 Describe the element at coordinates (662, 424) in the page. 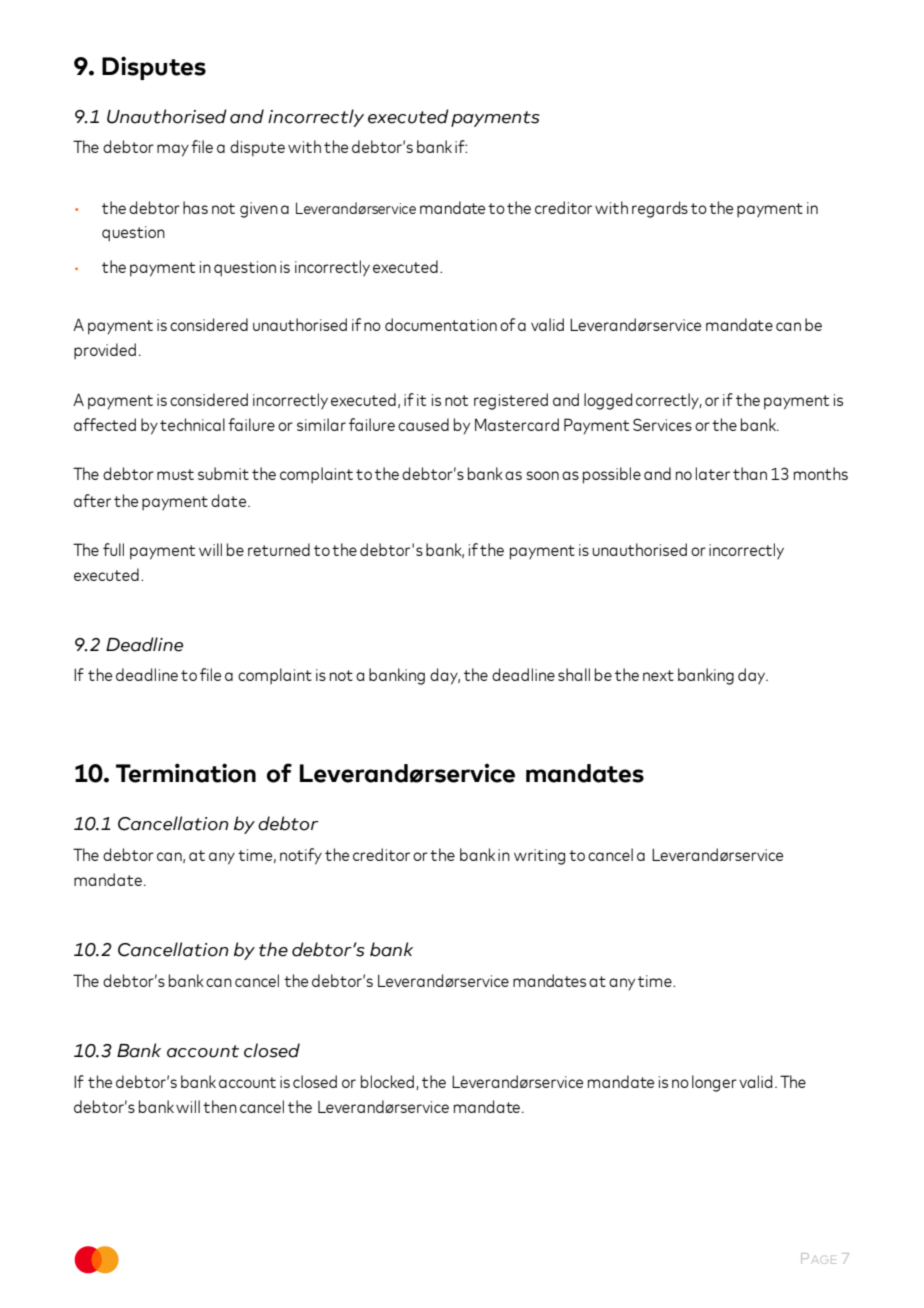

I see `Services` at that location.
